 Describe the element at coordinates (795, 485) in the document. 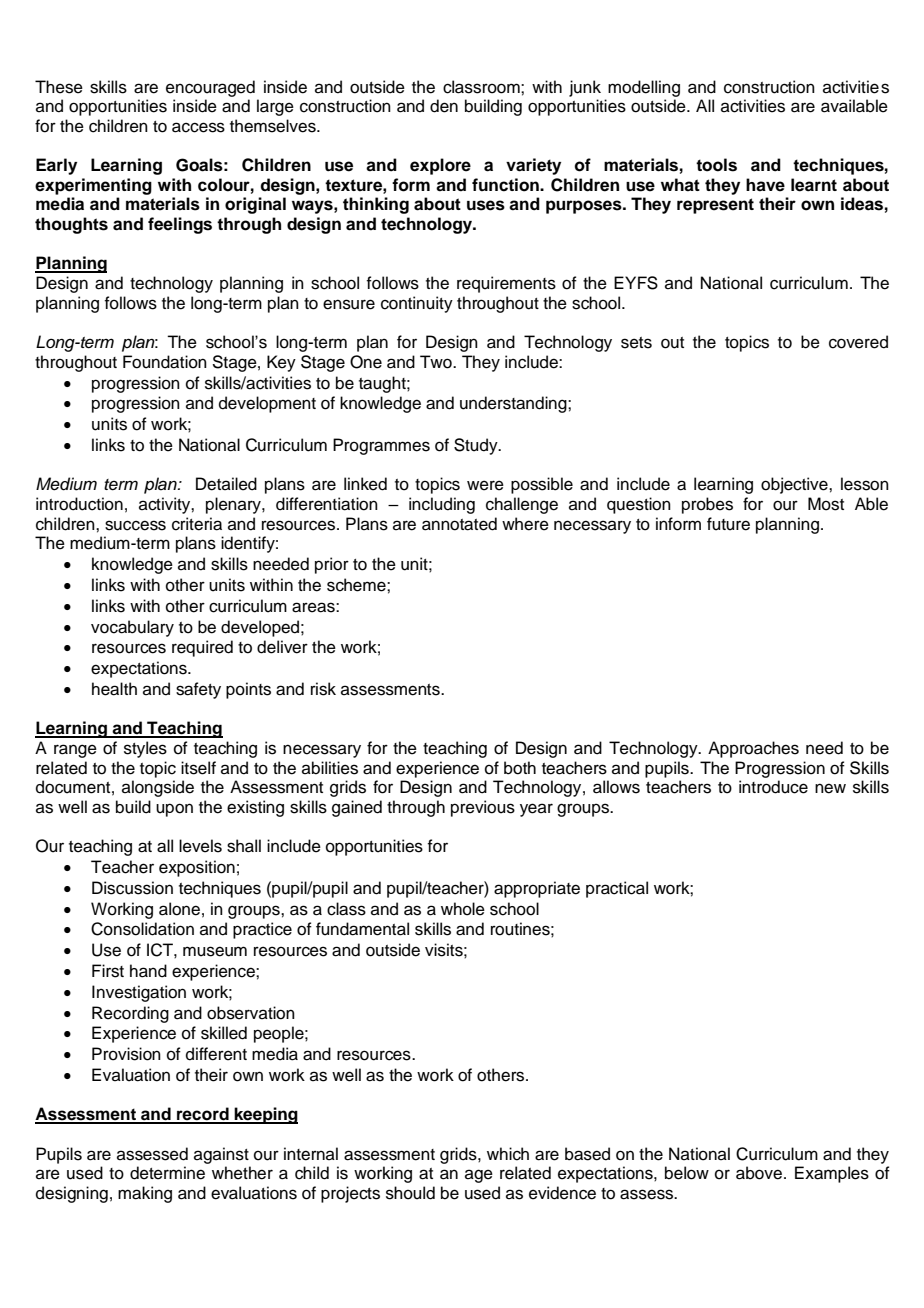

I see `objective` at that location.
